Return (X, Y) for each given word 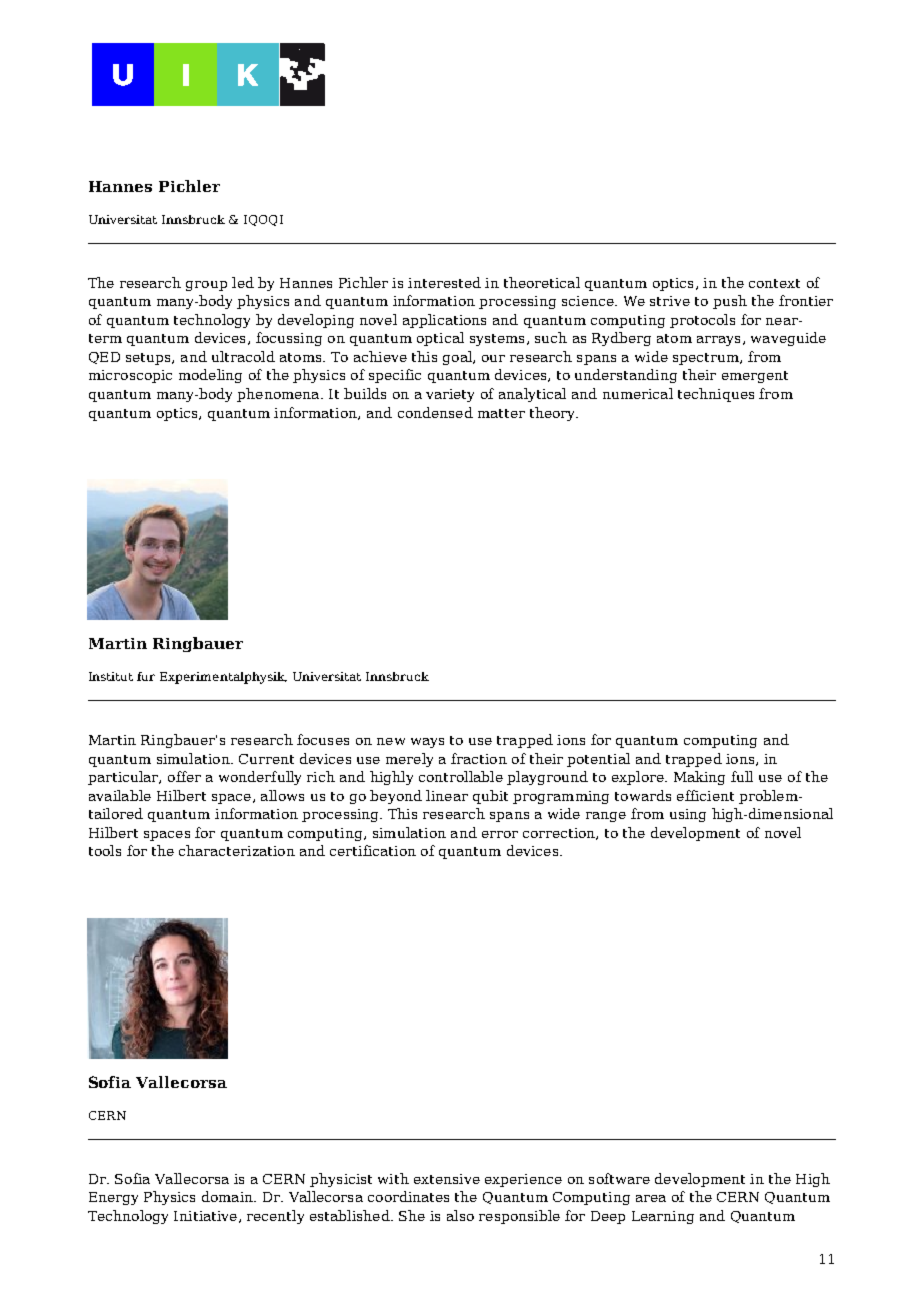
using (688, 815)
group (206, 286)
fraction (479, 758)
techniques (716, 395)
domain (228, 1196)
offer (184, 776)
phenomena (279, 395)
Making (699, 778)
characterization (237, 850)
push (730, 302)
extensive (447, 1179)
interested (444, 282)
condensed (435, 412)
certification (373, 850)
